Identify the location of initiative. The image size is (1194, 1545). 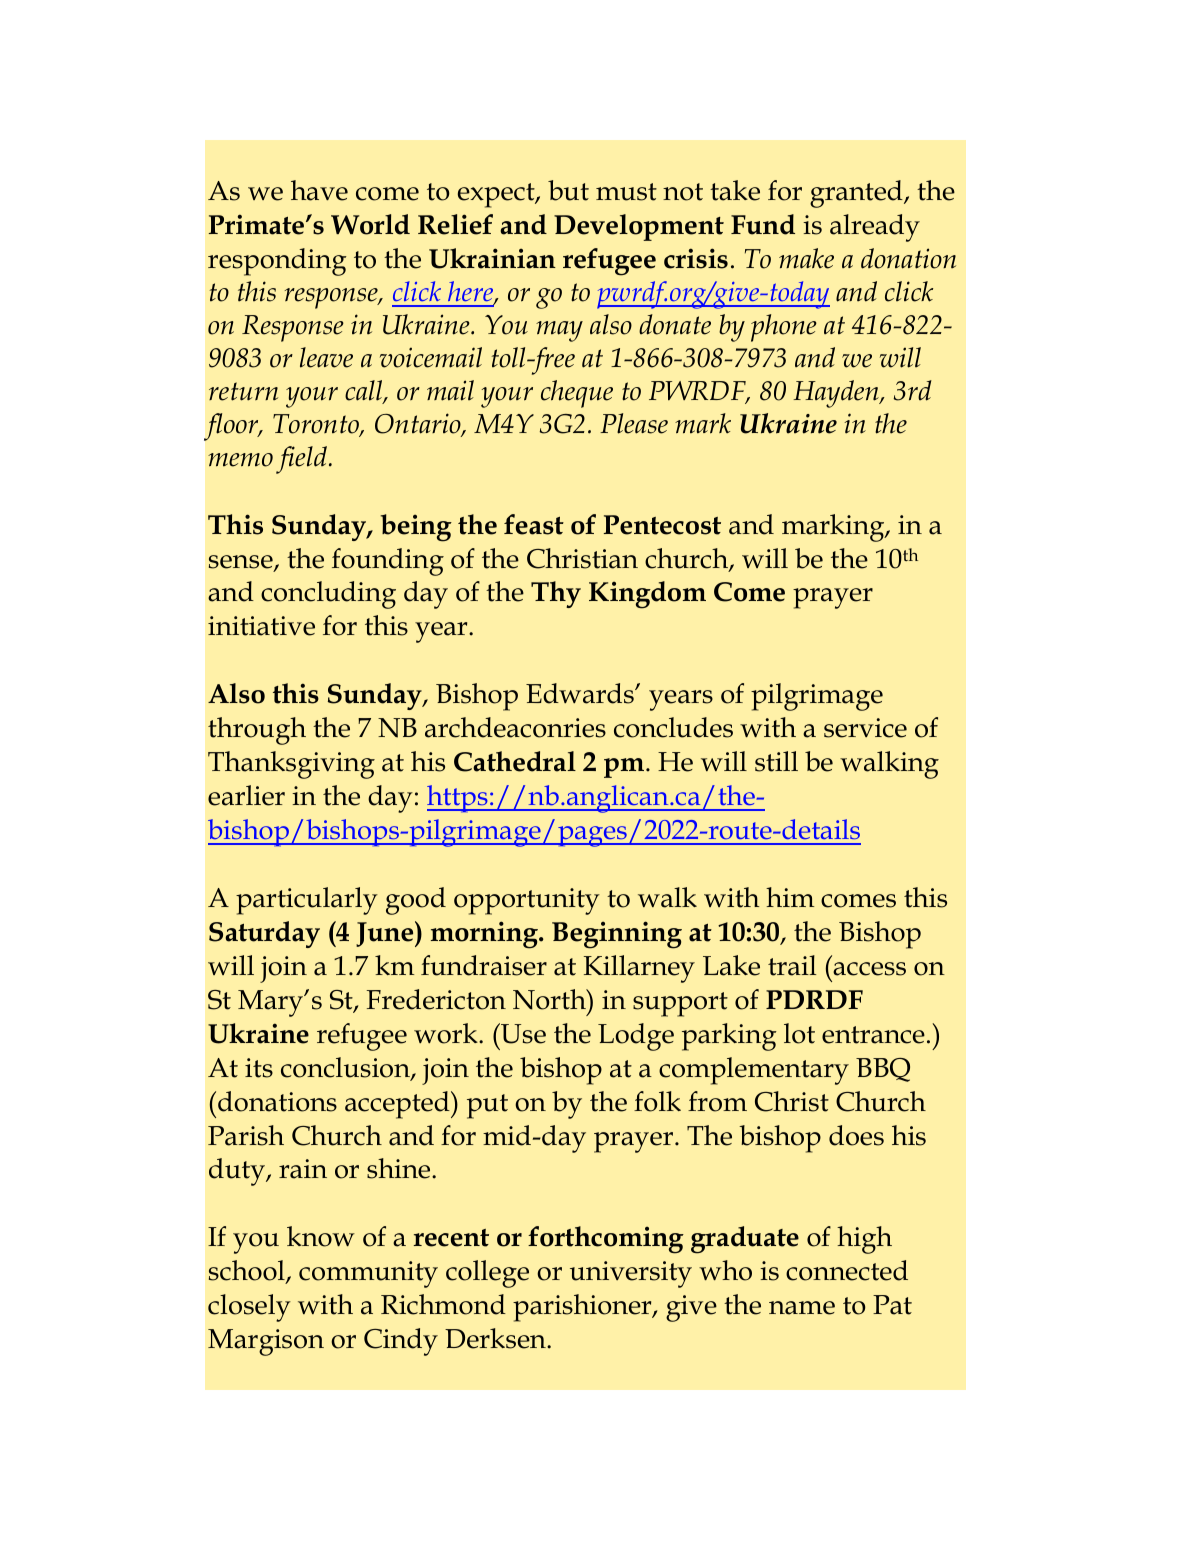
(261, 626).
